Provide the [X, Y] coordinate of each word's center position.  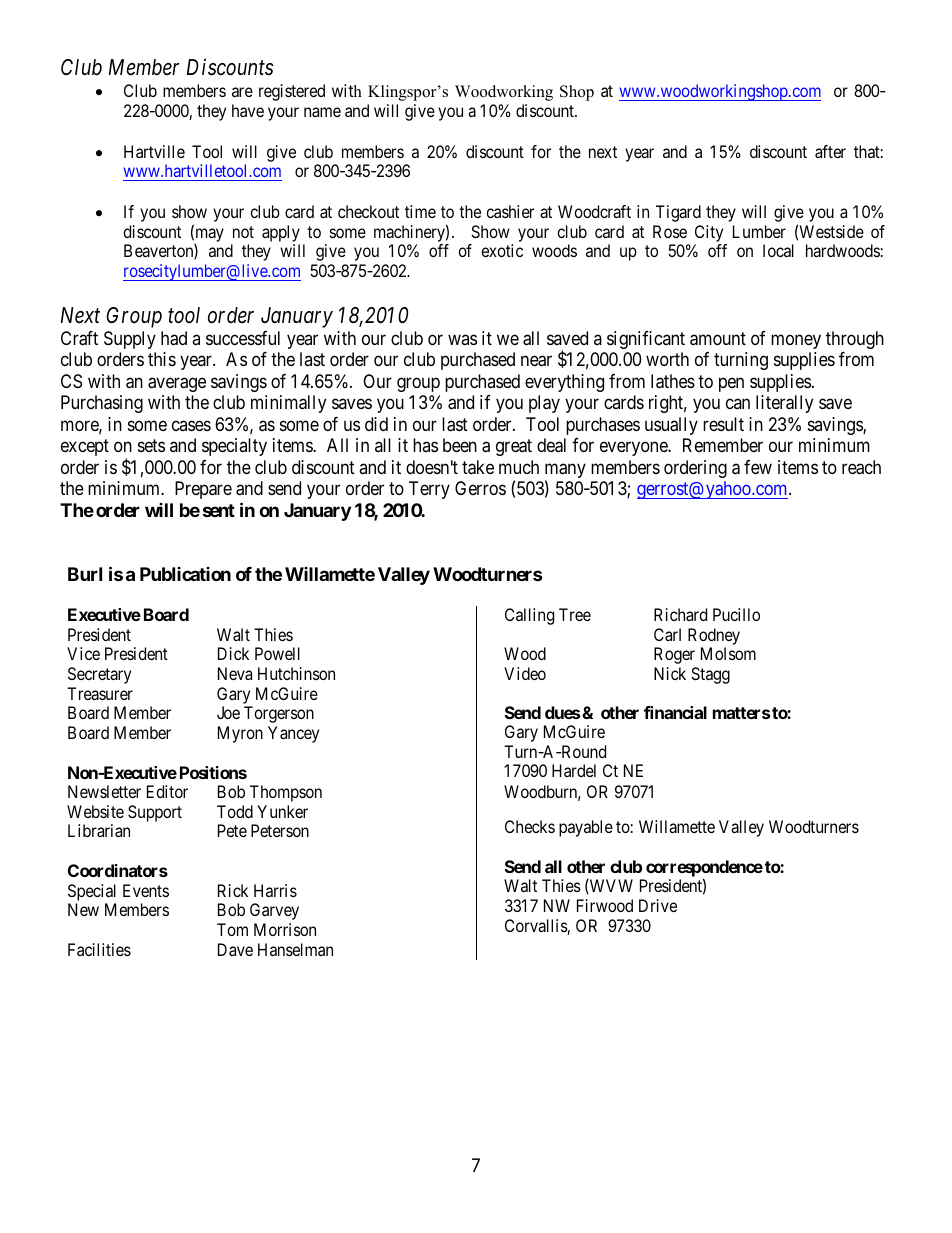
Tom [232, 929]
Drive [658, 905]
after [830, 151]
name [322, 112]
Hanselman [295, 949]
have [248, 110]
